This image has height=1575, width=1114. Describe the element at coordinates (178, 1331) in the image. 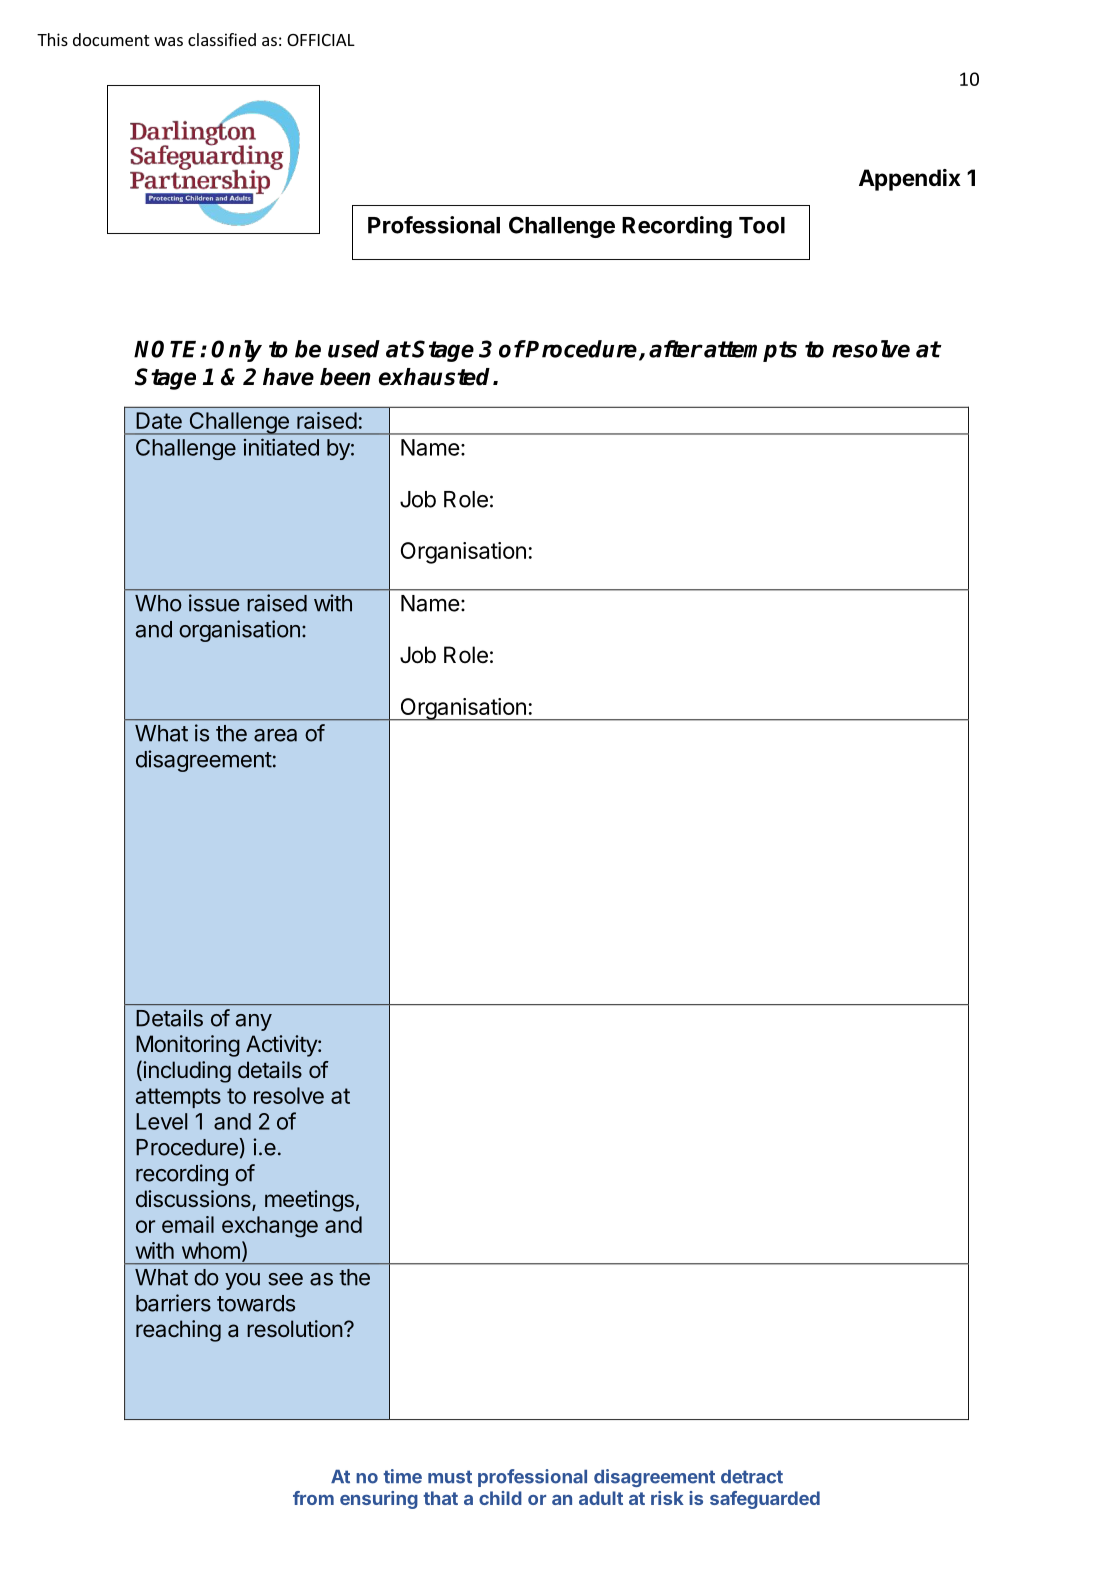

I see `reaching` at that location.
